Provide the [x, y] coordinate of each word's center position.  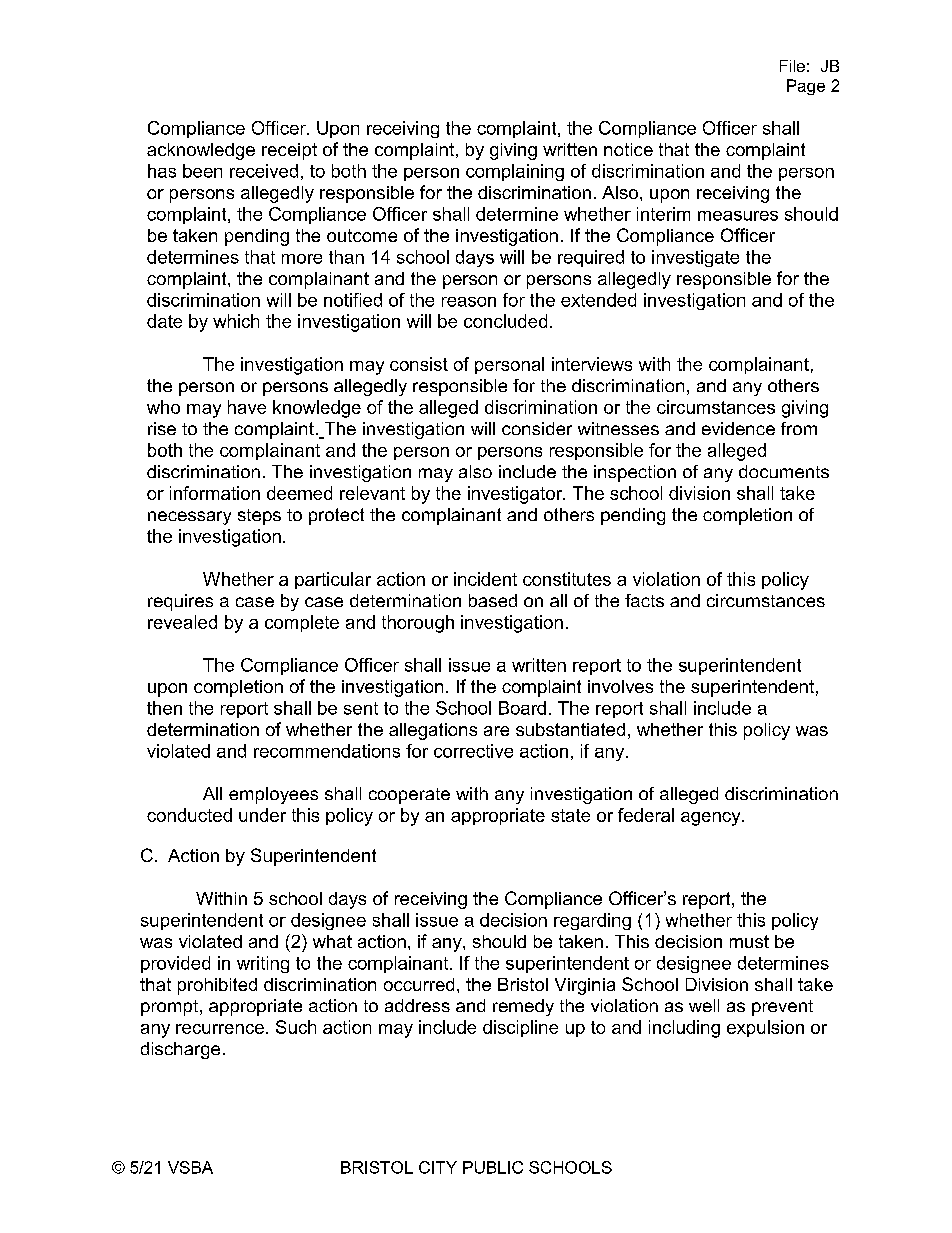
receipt [289, 151]
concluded [505, 321]
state [570, 815]
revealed [182, 622]
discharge [180, 1050]
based [493, 600]
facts [644, 600]
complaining [515, 172]
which [236, 321]
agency [712, 819]
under [262, 815]
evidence [738, 428]
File [792, 66]
